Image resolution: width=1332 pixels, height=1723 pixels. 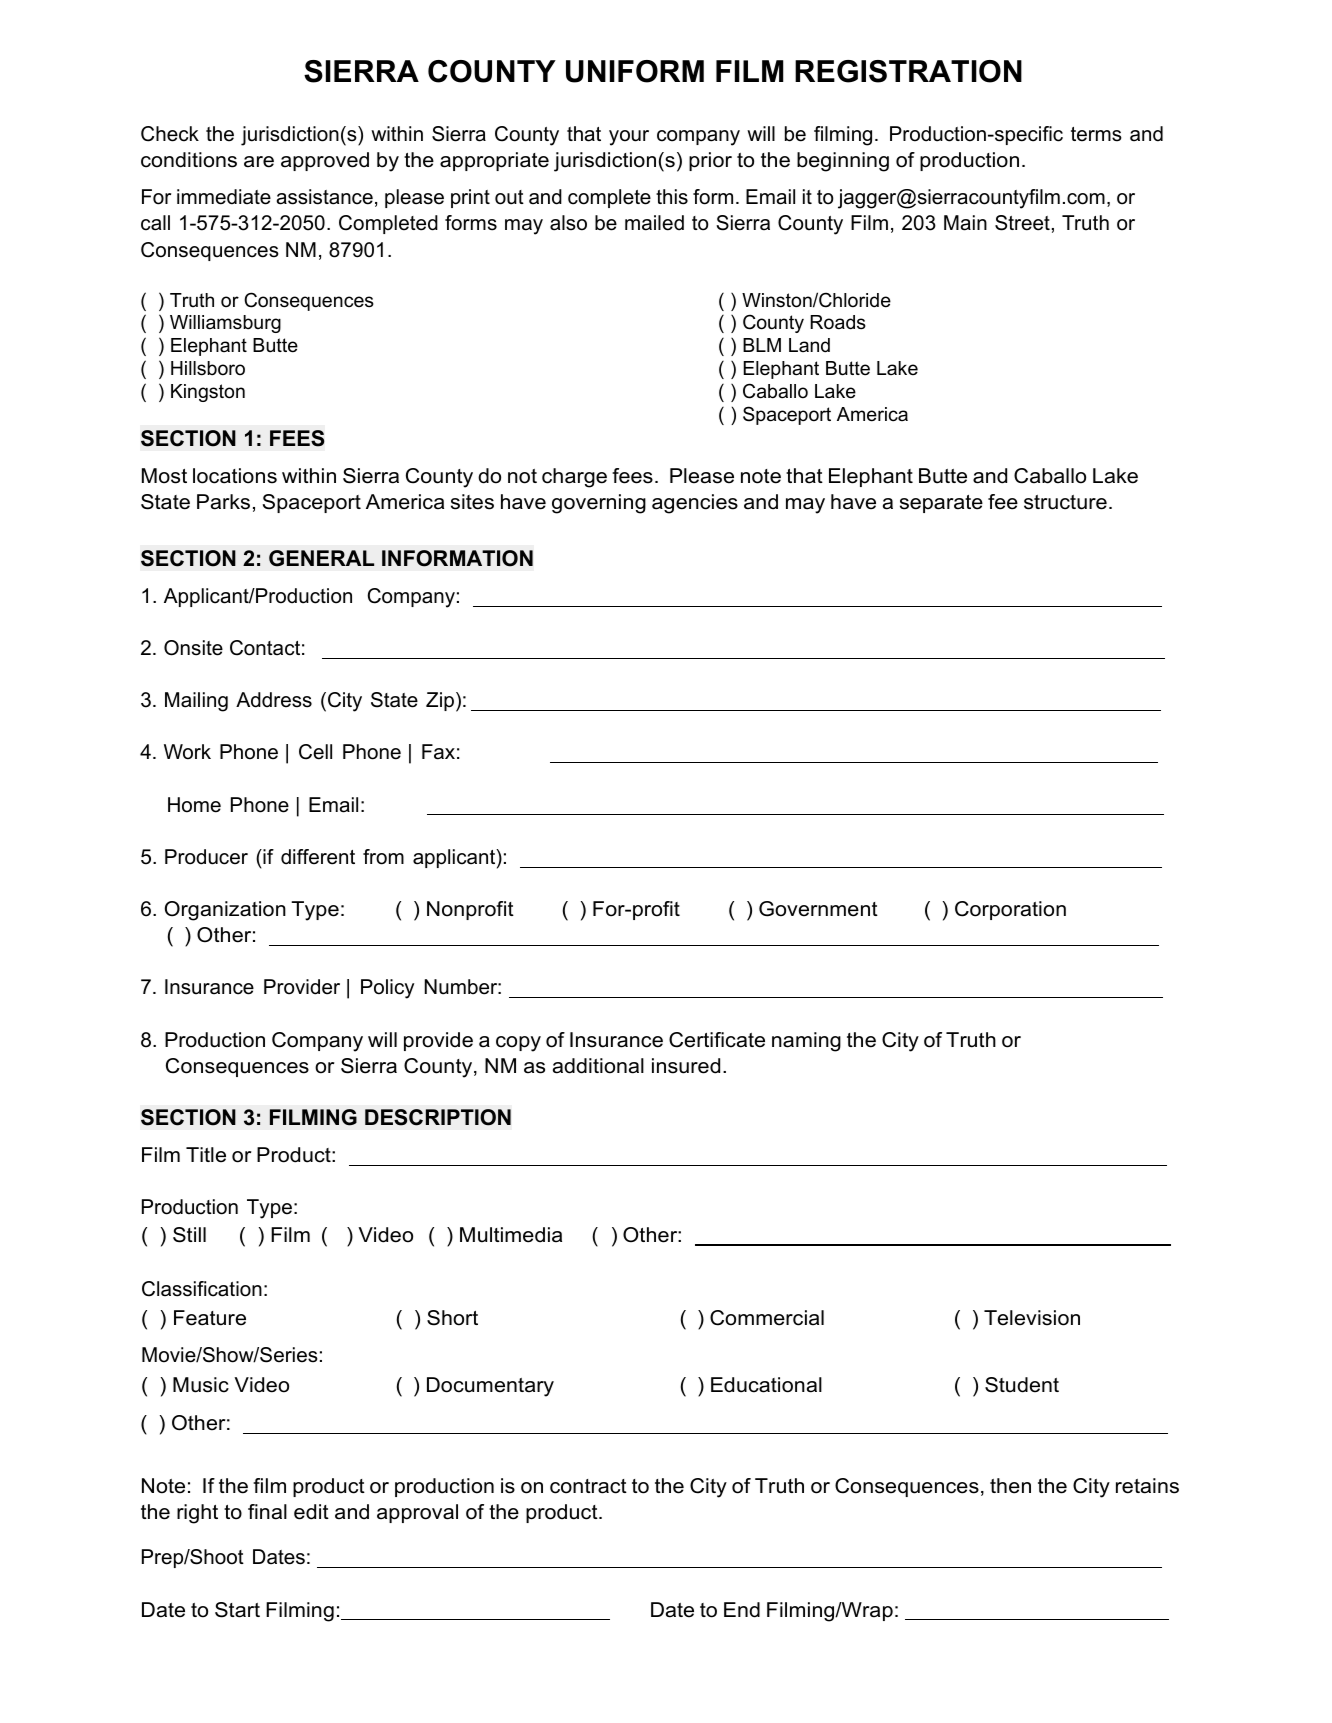 What do you see at coordinates (1096, 134) in the page?
I see `terms` at bounding box center [1096, 134].
